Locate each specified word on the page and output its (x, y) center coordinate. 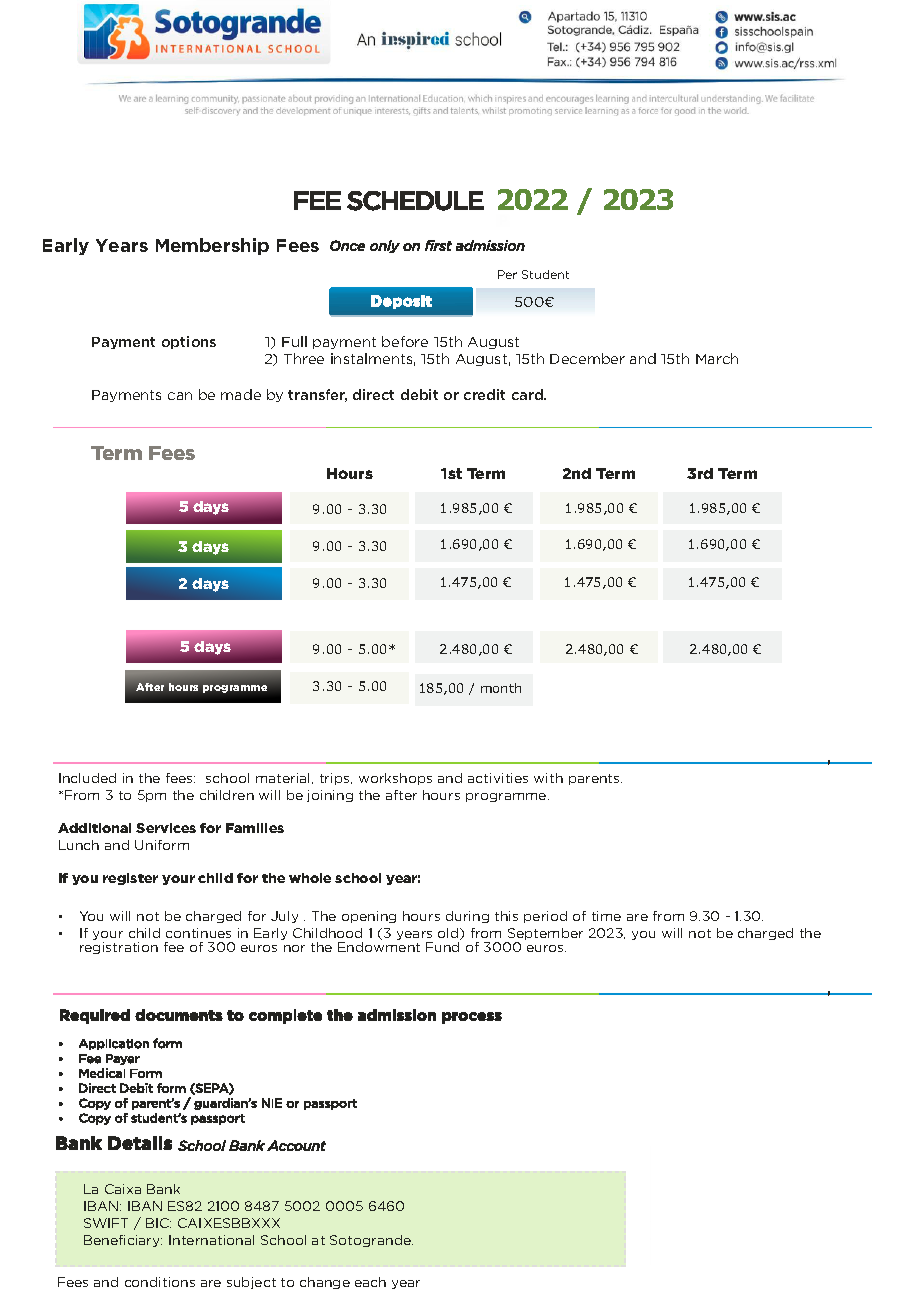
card (528, 394)
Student (545, 274)
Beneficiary (123, 1241)
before (405, 341)
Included (87, 778)
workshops (395, 779)
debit (419, 394)
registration (119, 948)
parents (595, 779)
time (606, 916)
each (370, 1282)
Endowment (379, 947)
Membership (212, 246)
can (180, 396)
